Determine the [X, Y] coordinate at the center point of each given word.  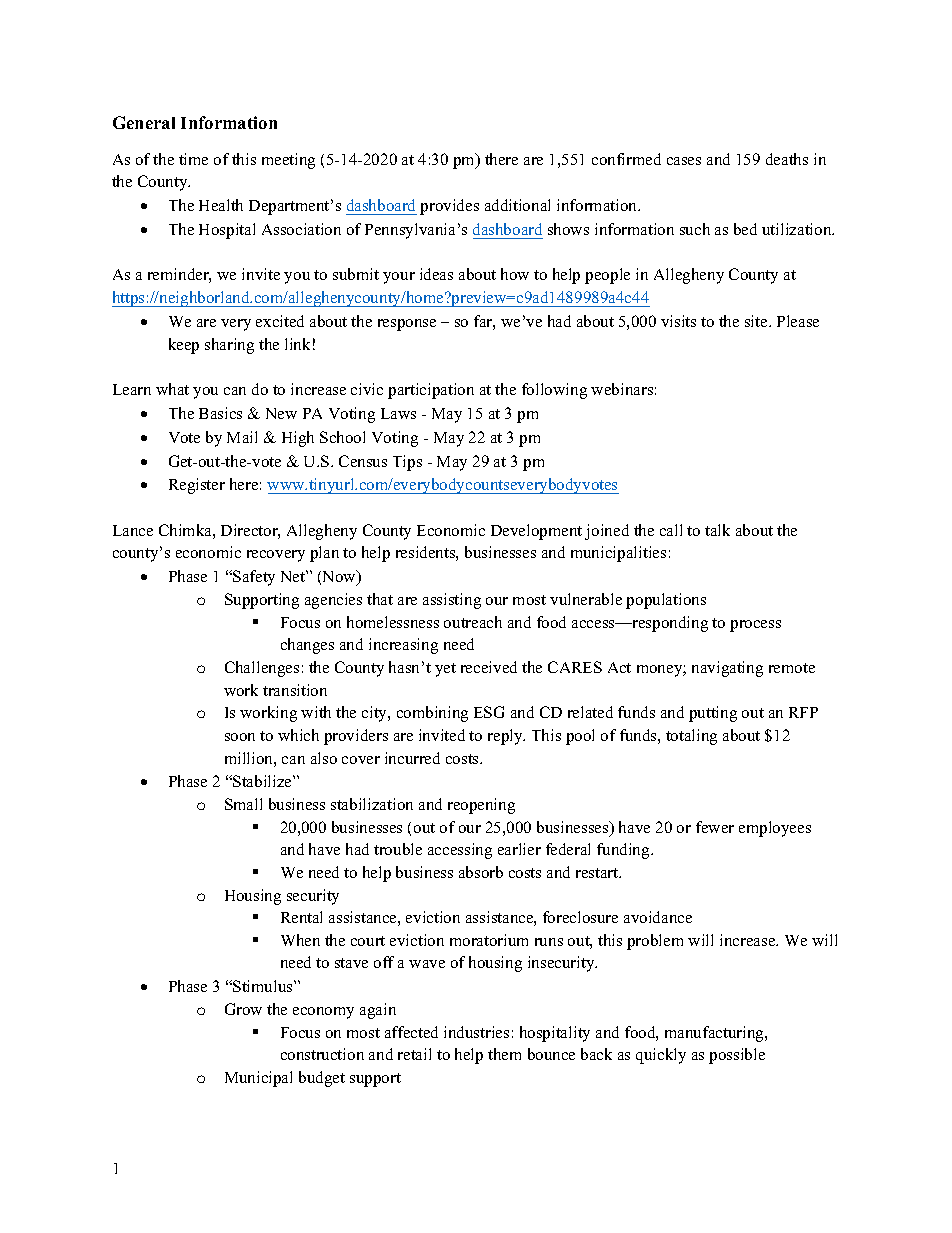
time [193, 159]
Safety [253, 578]
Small [243, 804]
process [755, 626]
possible [737, 1056]
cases [684, 161]
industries [476, 1032]
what [172, 389]
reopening [481, 806]
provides [449, 207]
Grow [243, 1009]
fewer [715, 827]
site [757, 321]
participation [431, 391]
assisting [452, 601]
